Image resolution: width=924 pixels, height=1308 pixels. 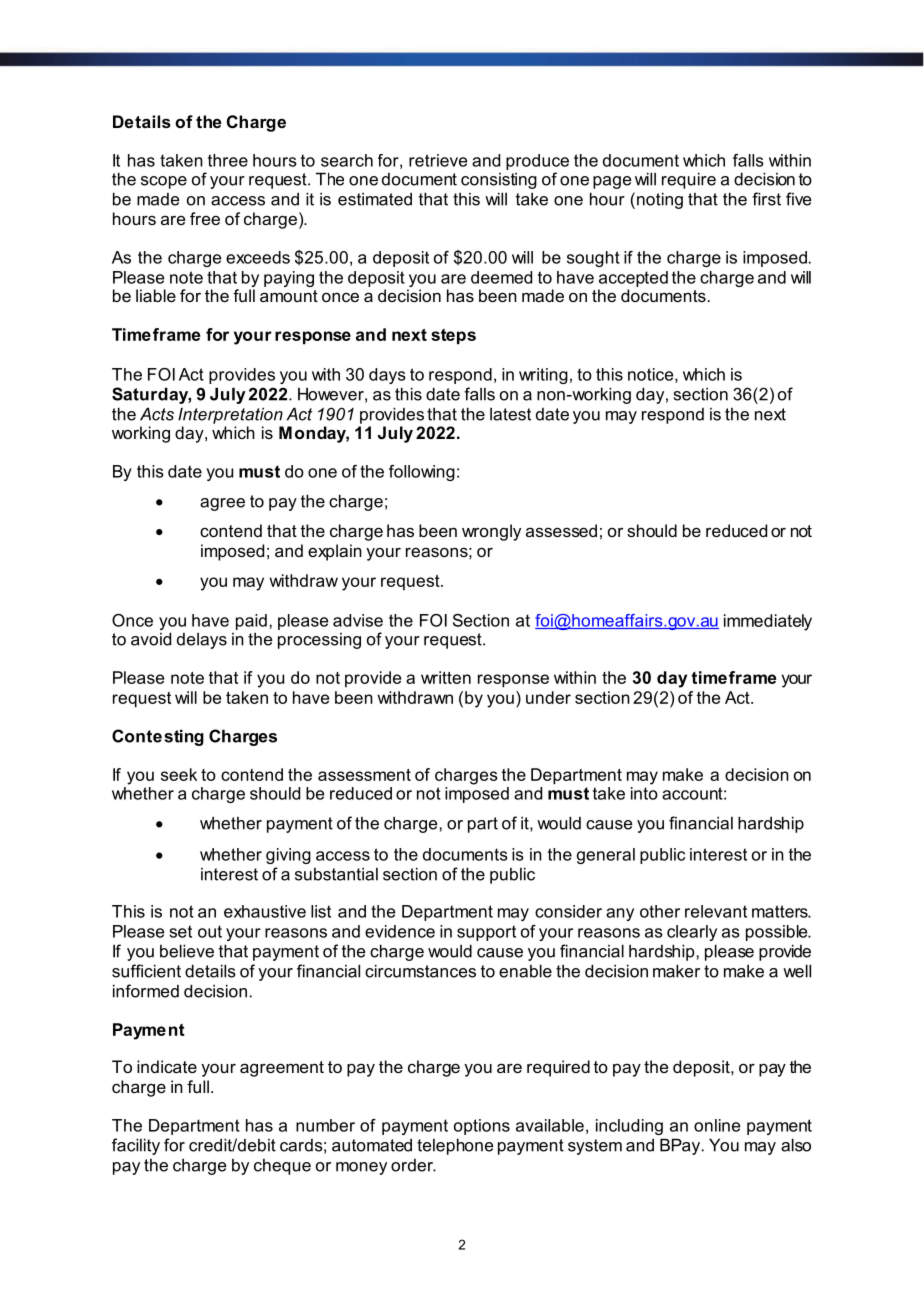 What do you see at coordinates (768, 622) in the page?
I see `immediately` at bounding box center [768, 622].
